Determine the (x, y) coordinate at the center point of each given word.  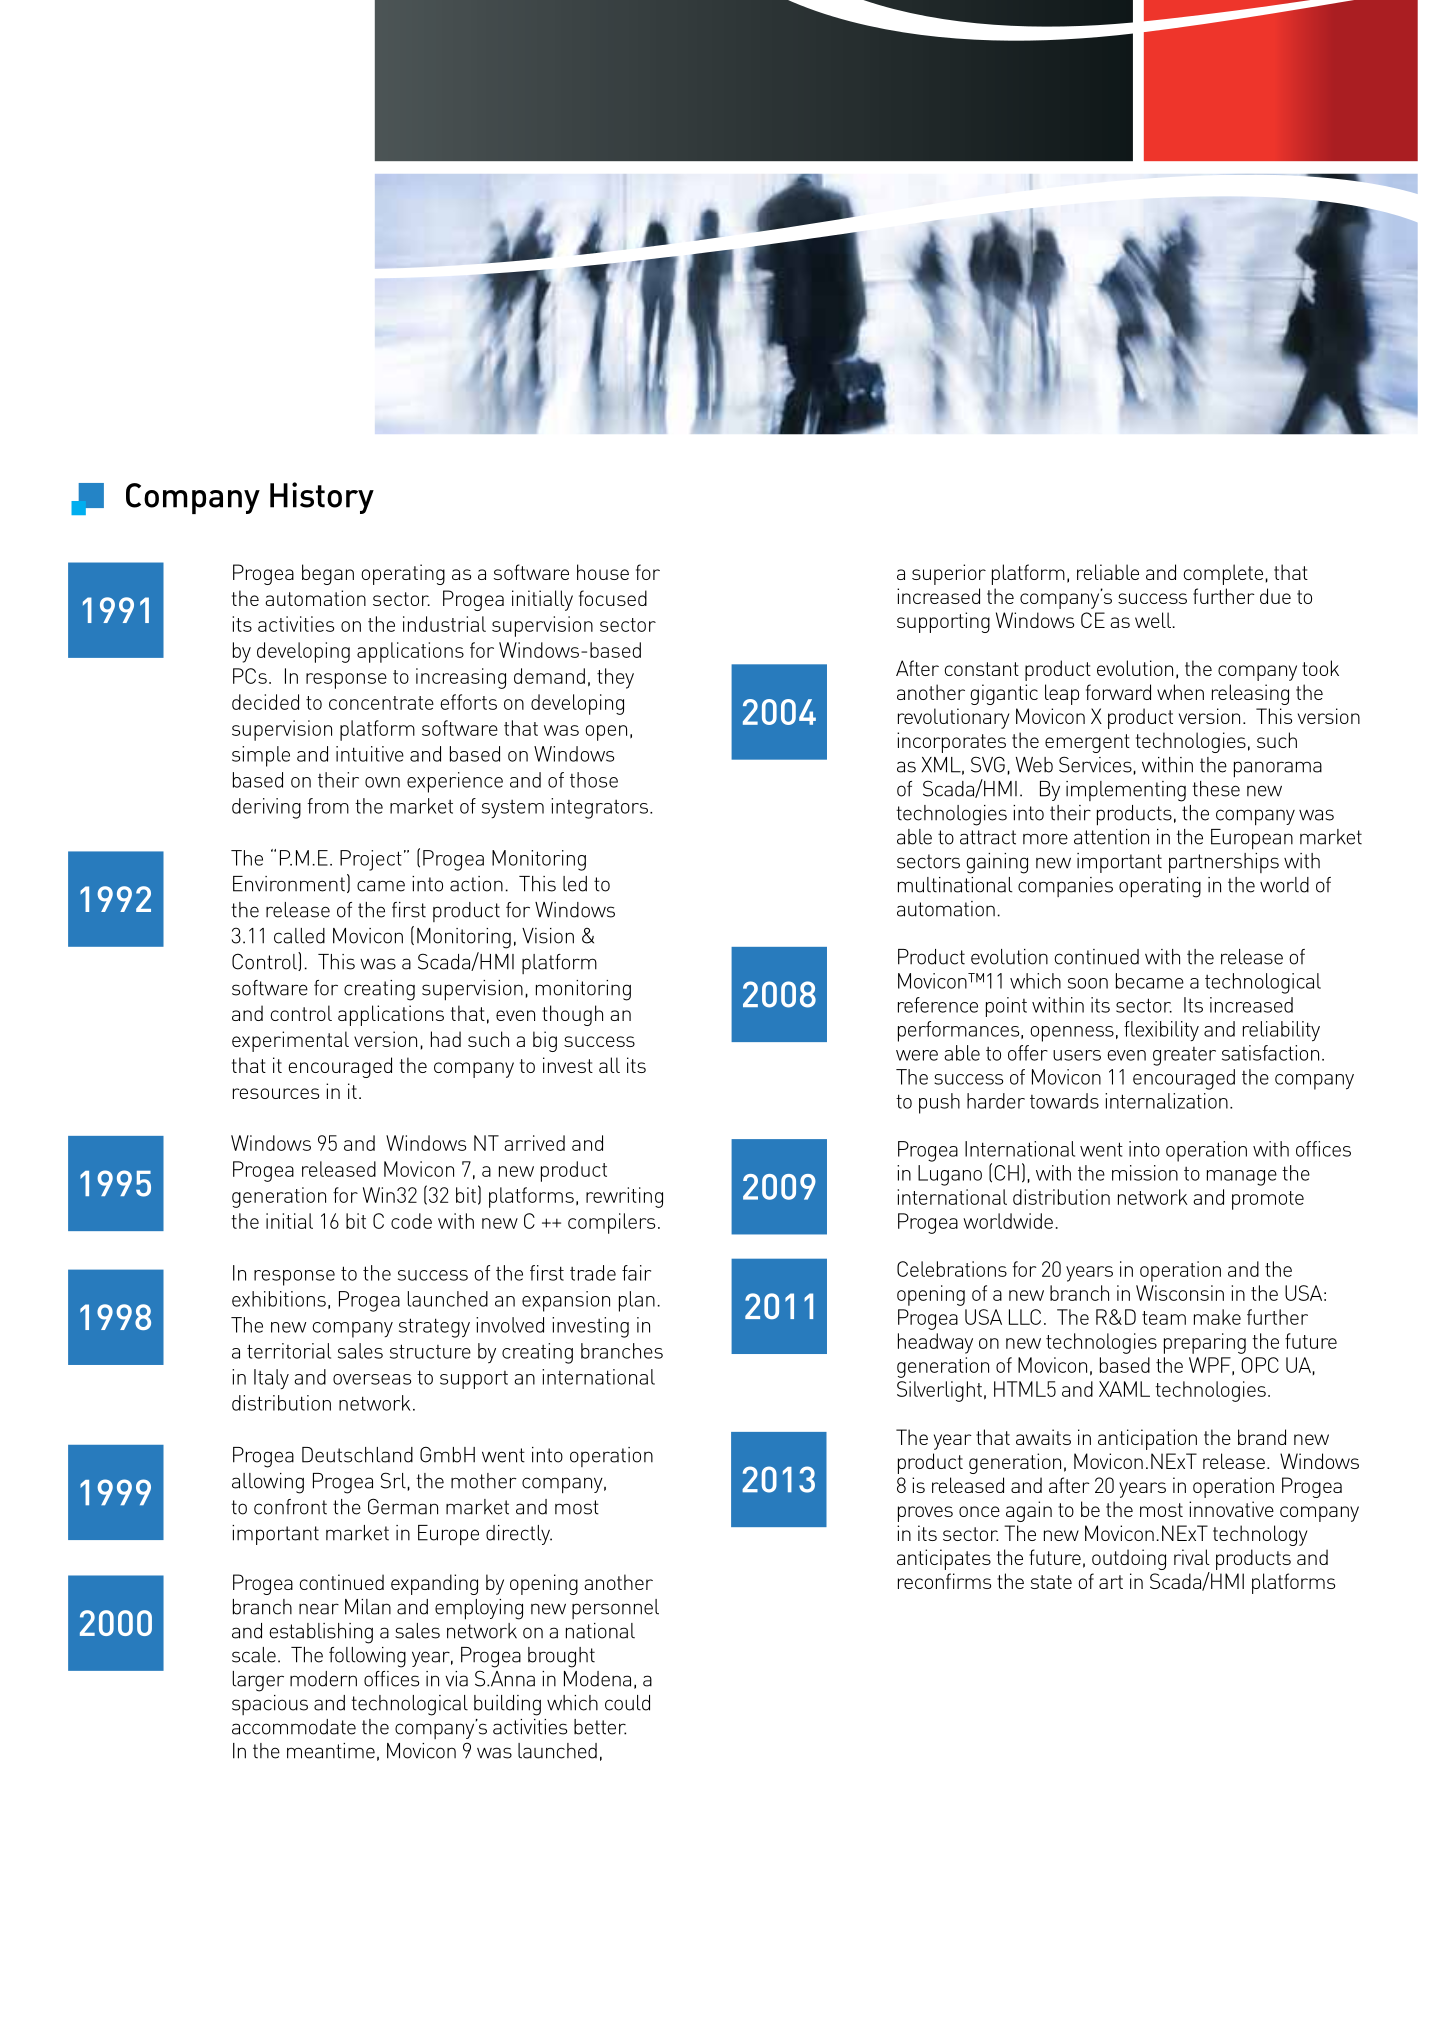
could (627, 1703)
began (328, 574)
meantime (331, 1751)
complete (1223, 574)
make (1217, 1317)
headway (935, 1343)
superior (949, 574)
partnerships (1224, 863)
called (299, 936)
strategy (434, 1328)
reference (938, 1005)
